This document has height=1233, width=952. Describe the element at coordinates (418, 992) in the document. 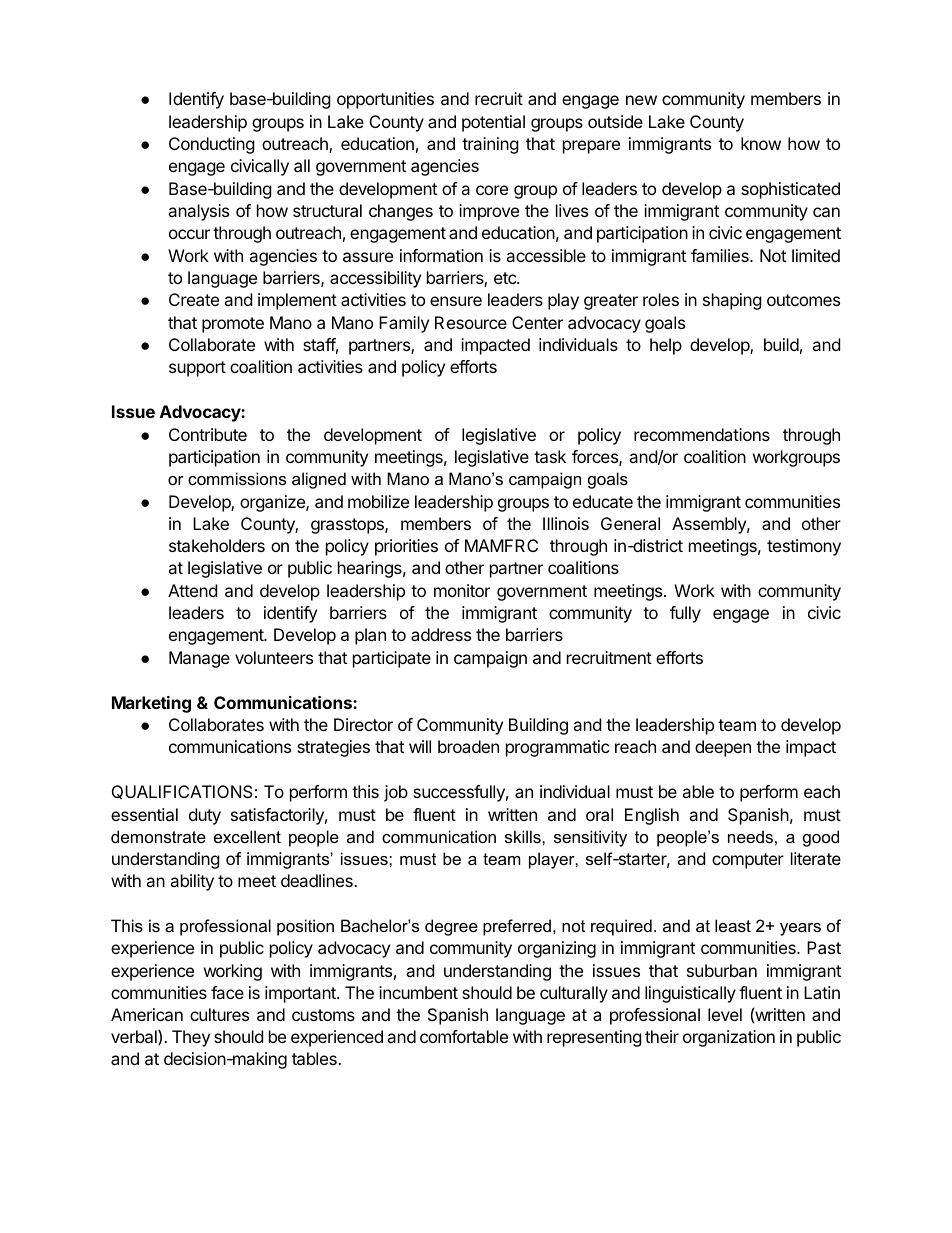

I see `incumbent` at that location.
